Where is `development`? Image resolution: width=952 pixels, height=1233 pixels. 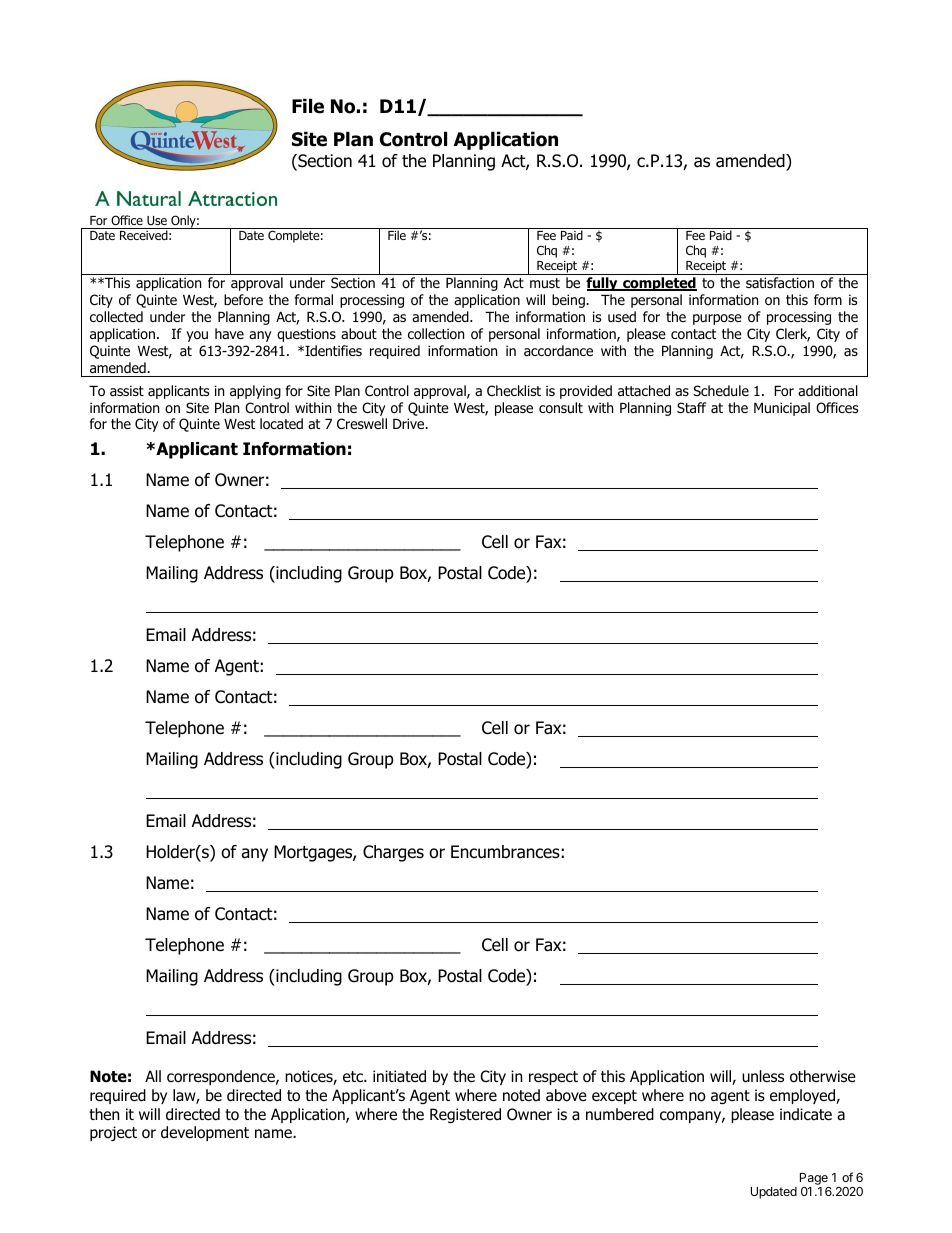 development is located at coordinates (205, 1133).
